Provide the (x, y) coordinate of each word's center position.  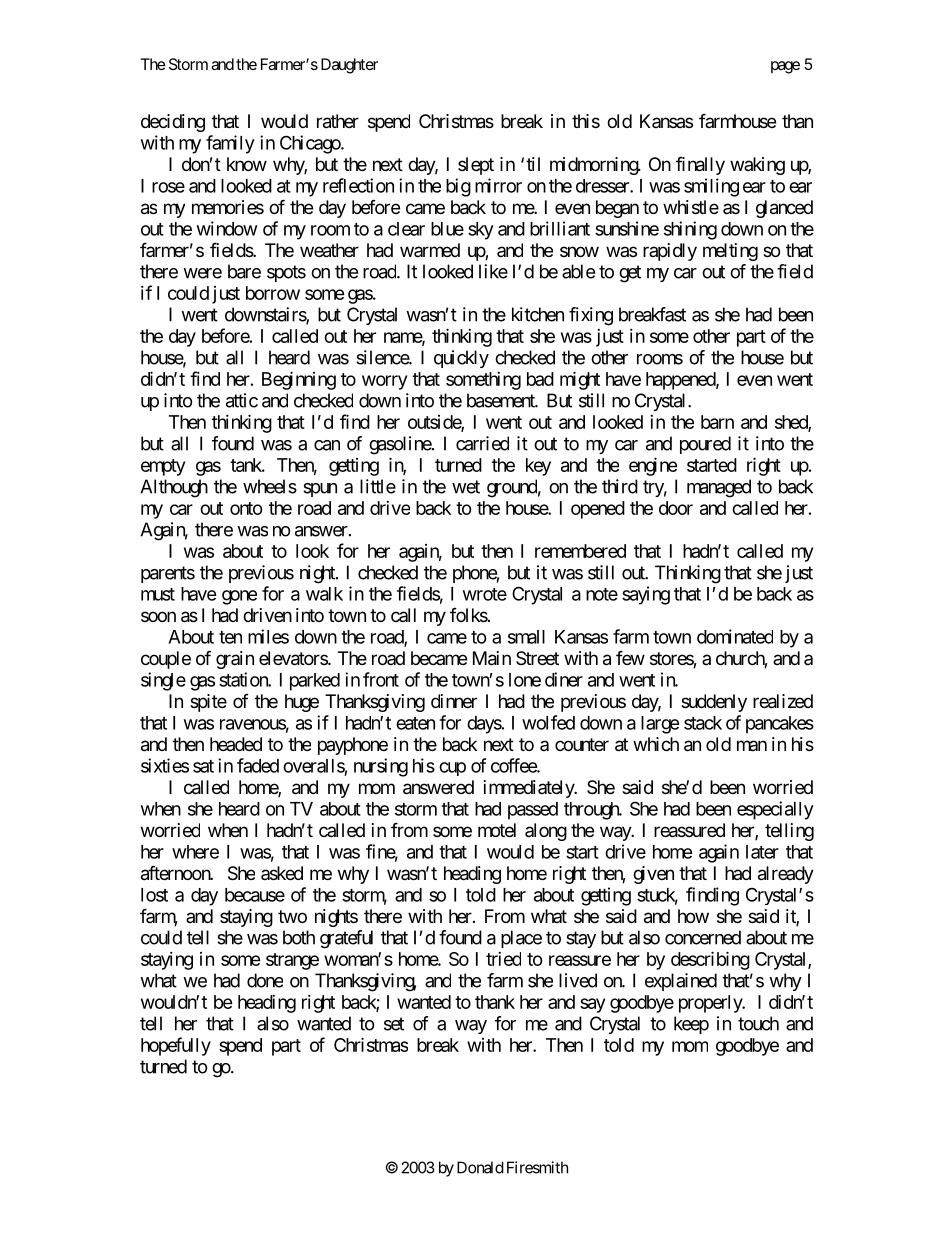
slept (476, 166)
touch (758, 1023)
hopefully (176, 1046)
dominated (735, 636)
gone (239, 597)
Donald (480, 1167)
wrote (485, 594)
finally (700, 166)
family (230, 144)
